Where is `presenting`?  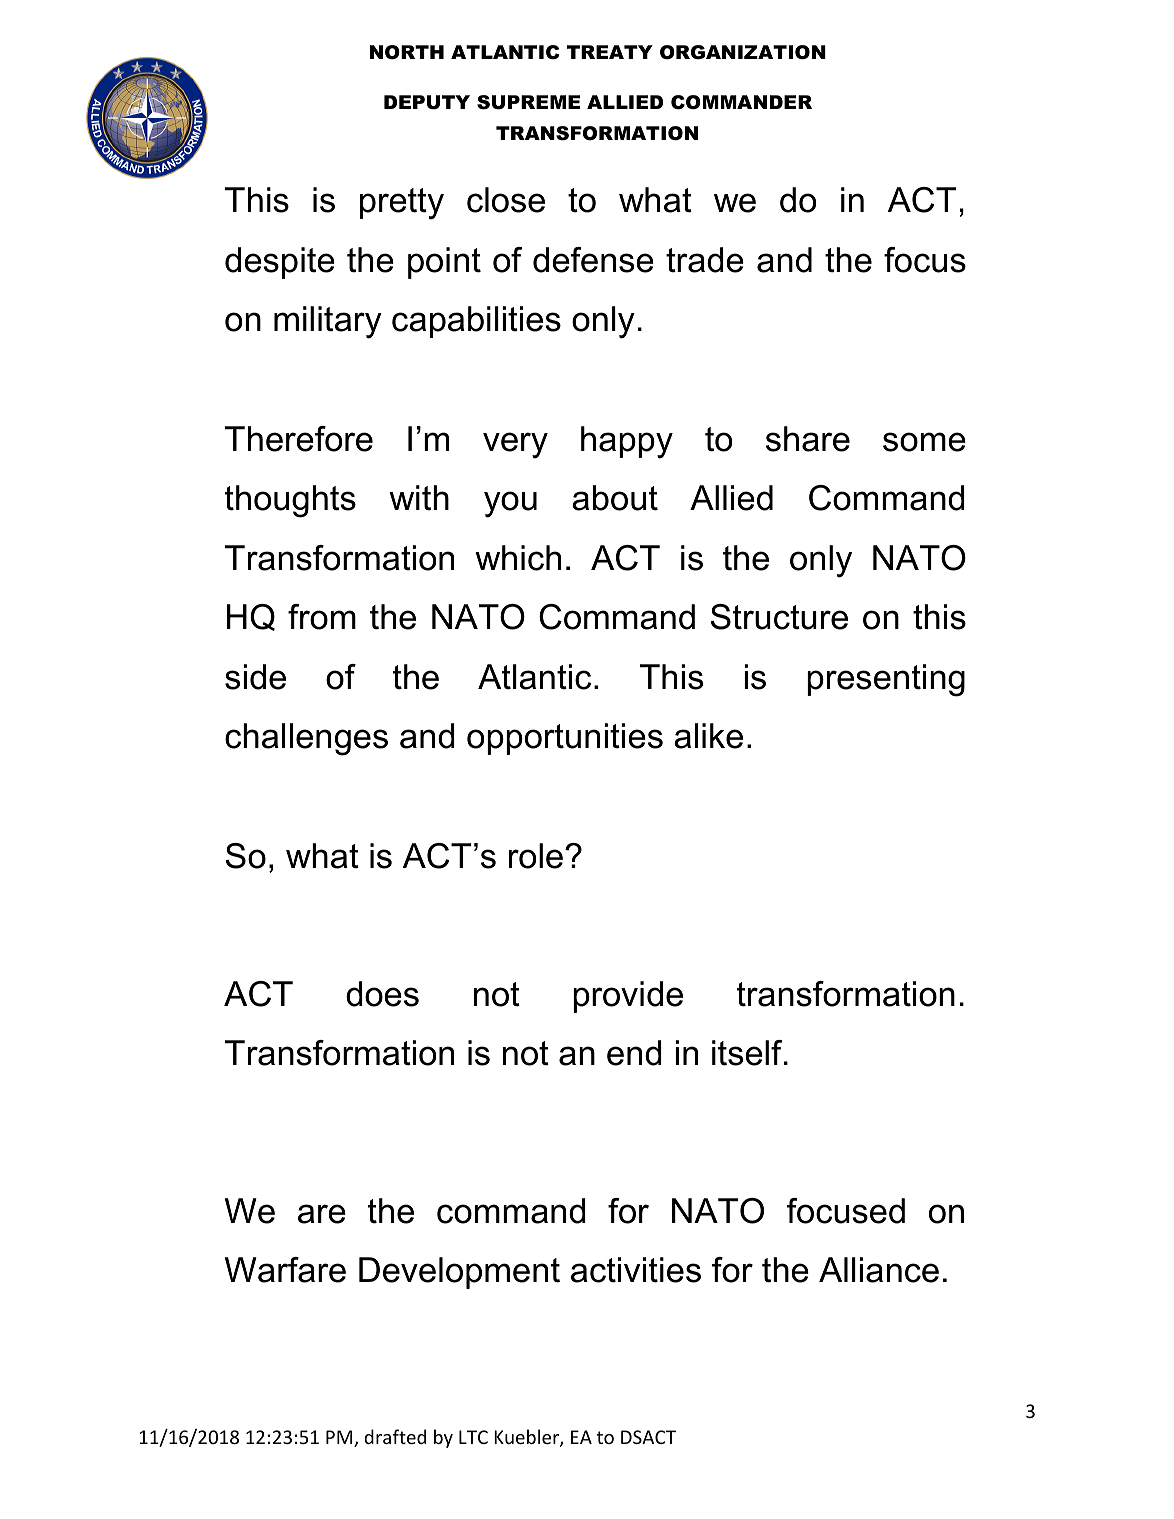
presenting is located at coordinates (886, 680).
